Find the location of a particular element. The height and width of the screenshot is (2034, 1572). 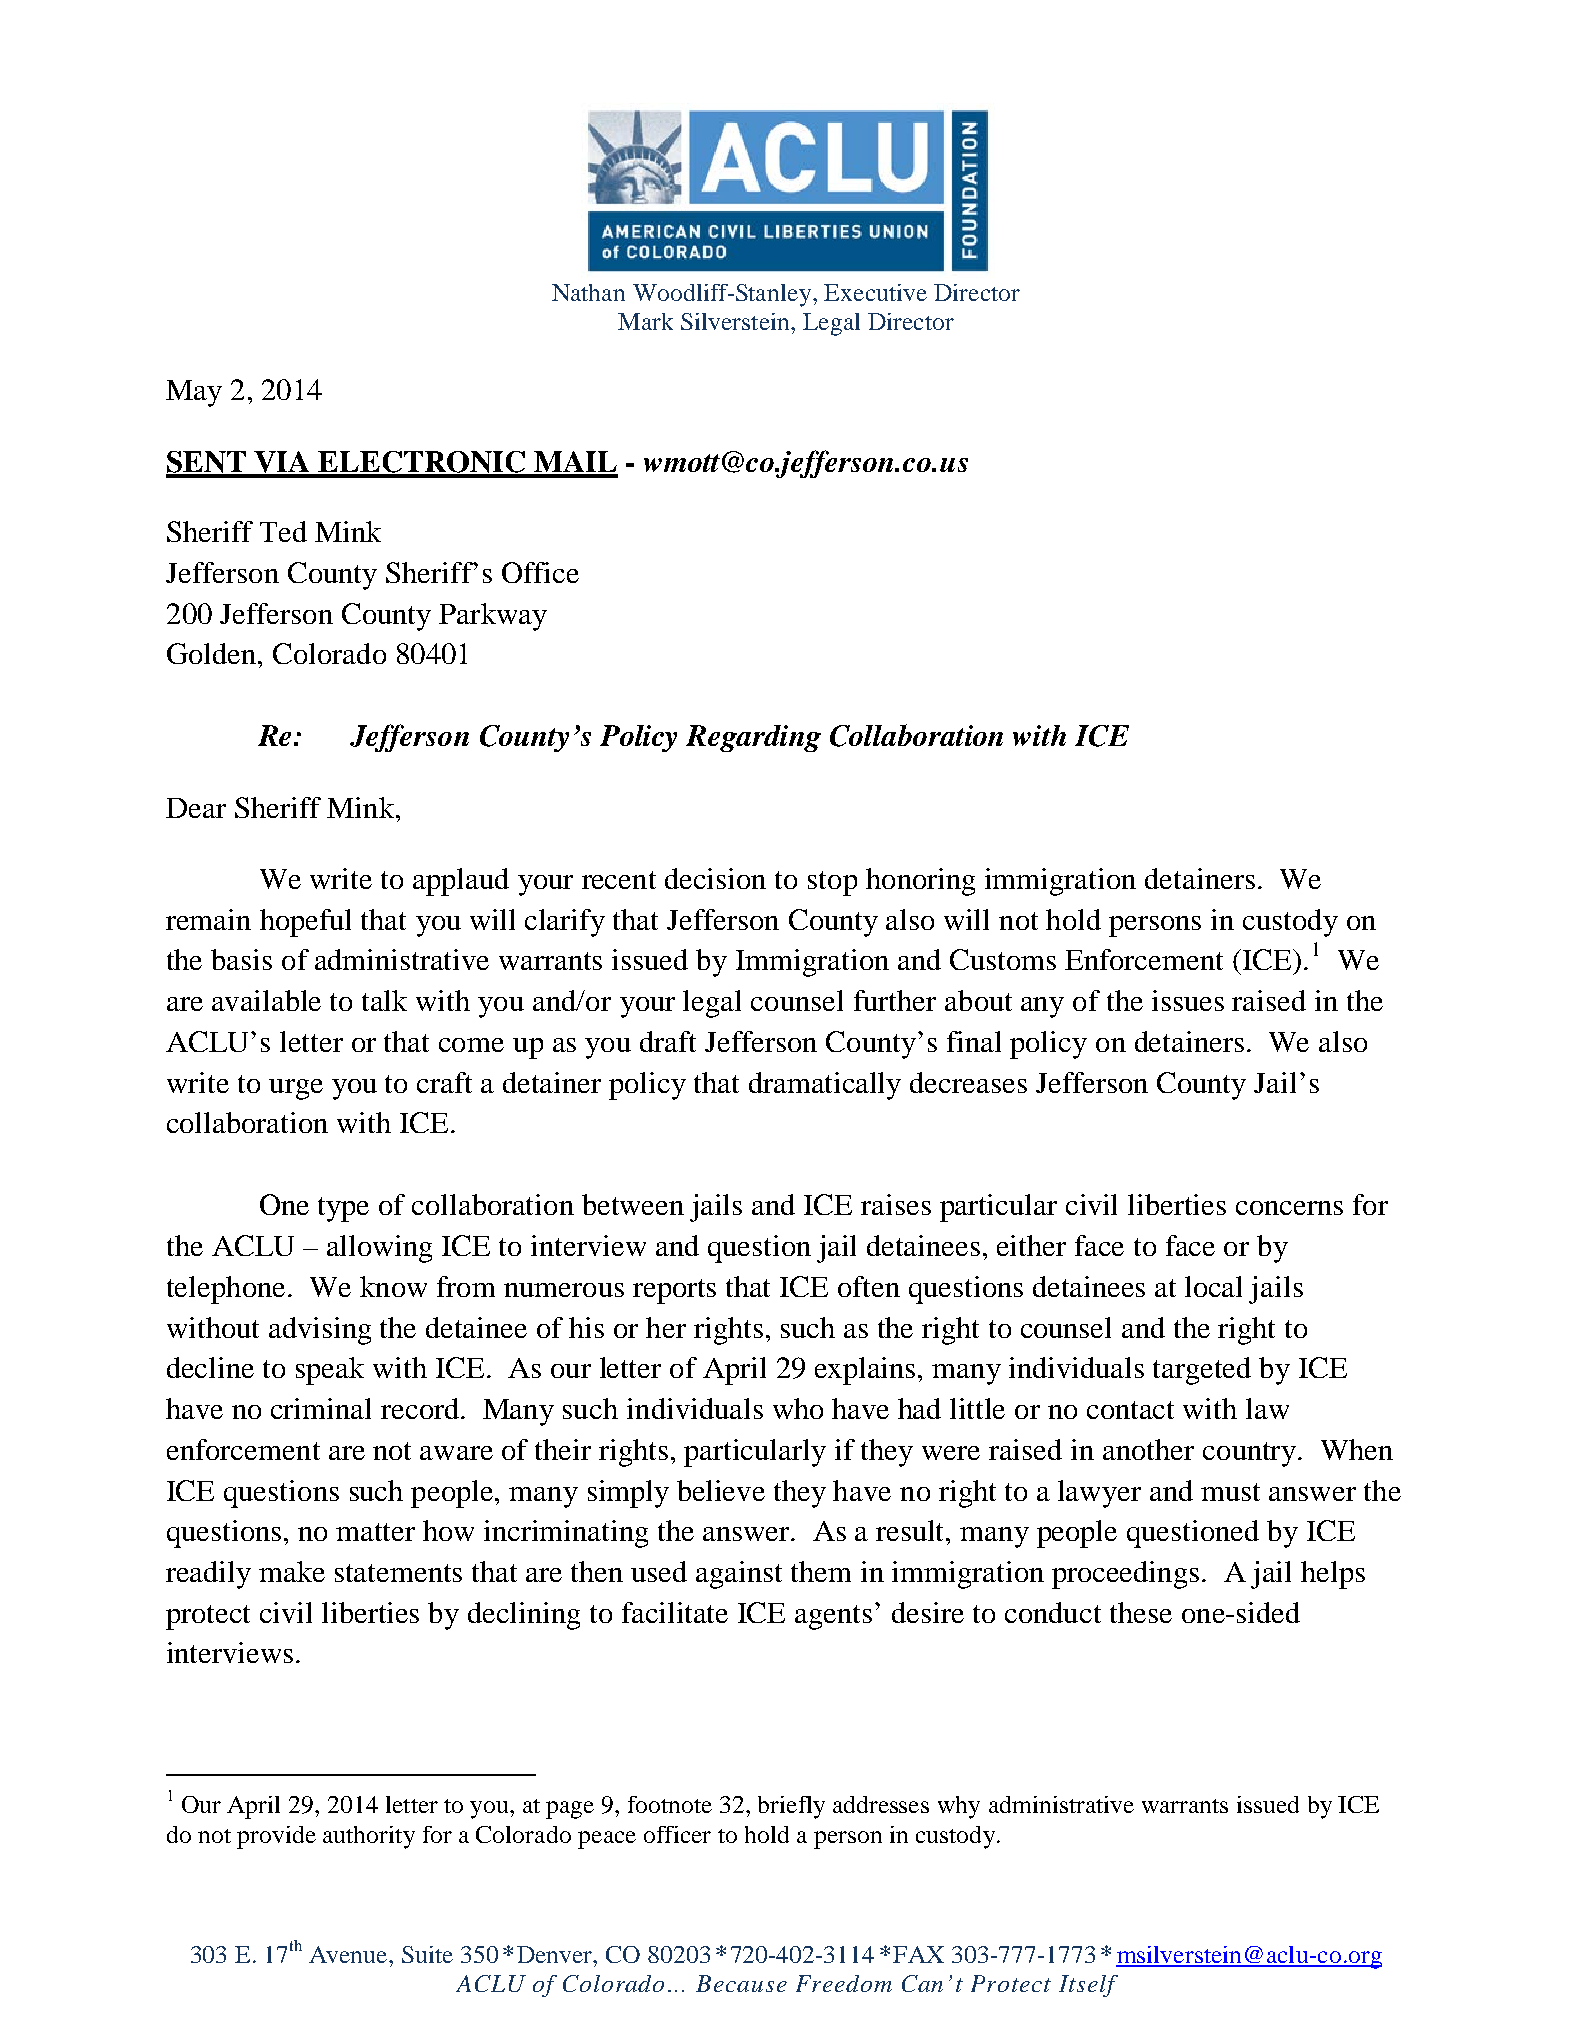

Avenue is located at coordinates (349, 1954).
